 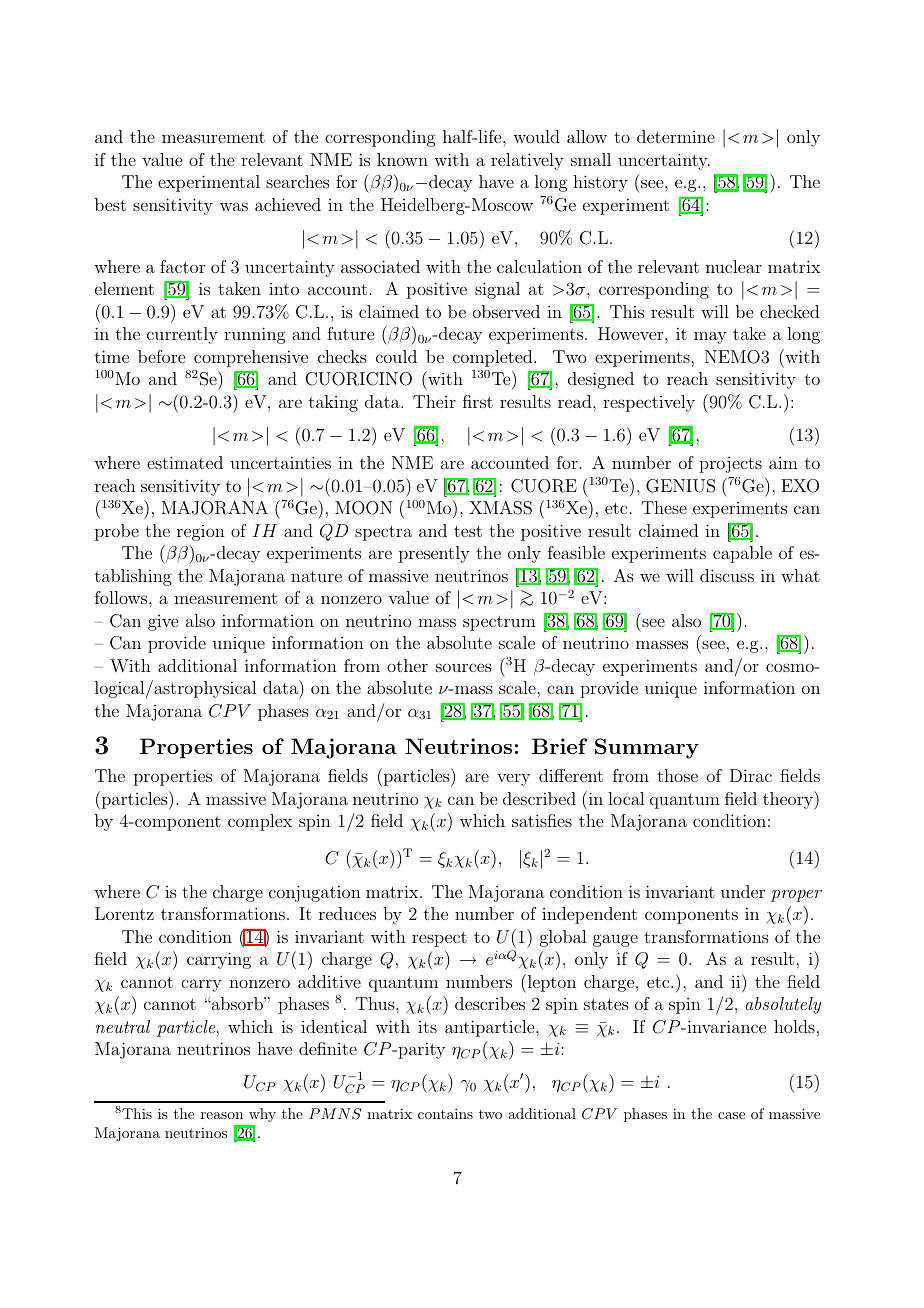 What do you see at coordinates (234, 206) in the page?
I see `was` at bounding box center [234, 206].
